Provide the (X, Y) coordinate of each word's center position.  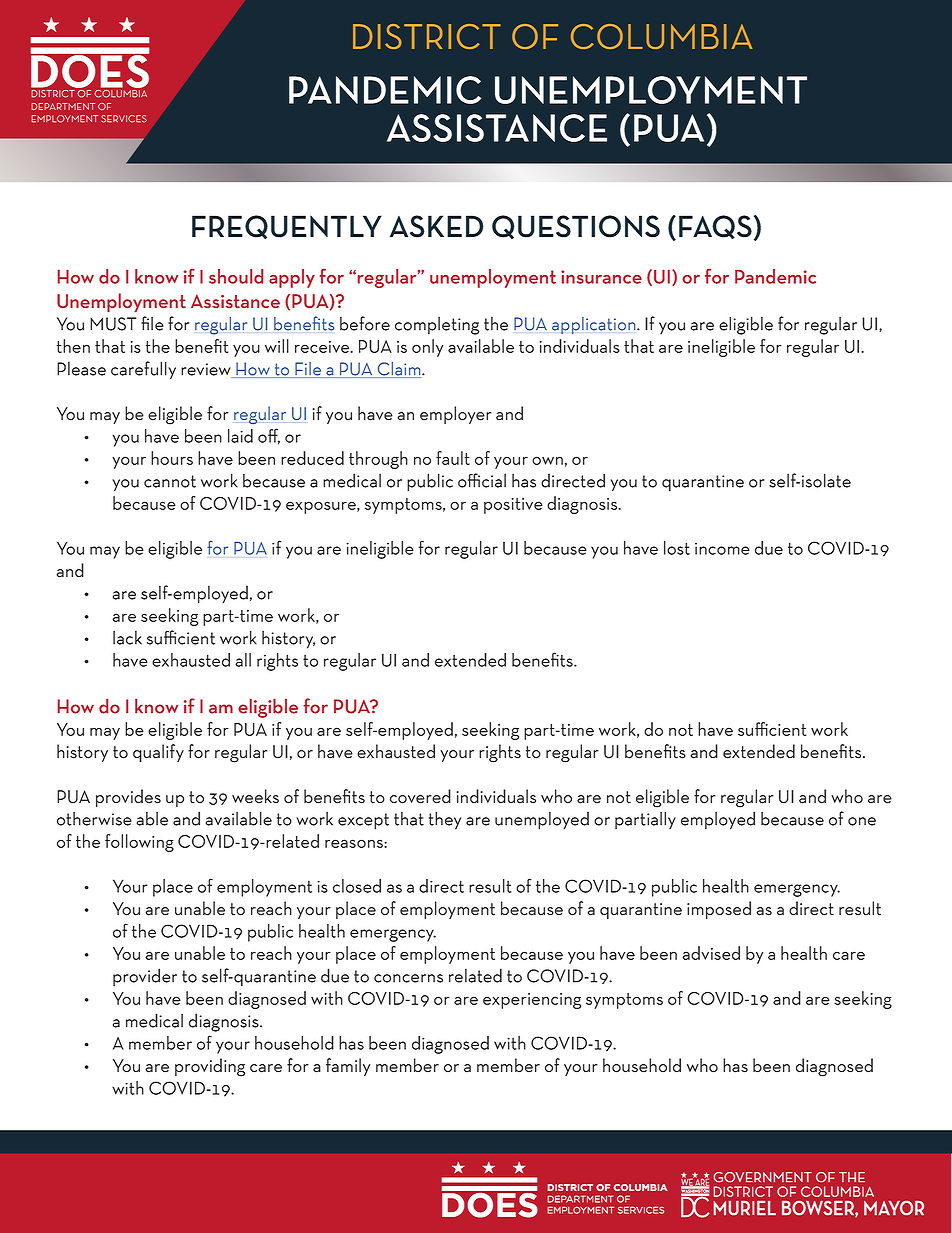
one (862, 821)
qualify (158, 753)
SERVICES (124, 119)
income (722, 549)
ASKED (437, 226)
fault (453, 458)
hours (172, 458)
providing (210, 1067)
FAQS (715, 227)
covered (420, 796)
